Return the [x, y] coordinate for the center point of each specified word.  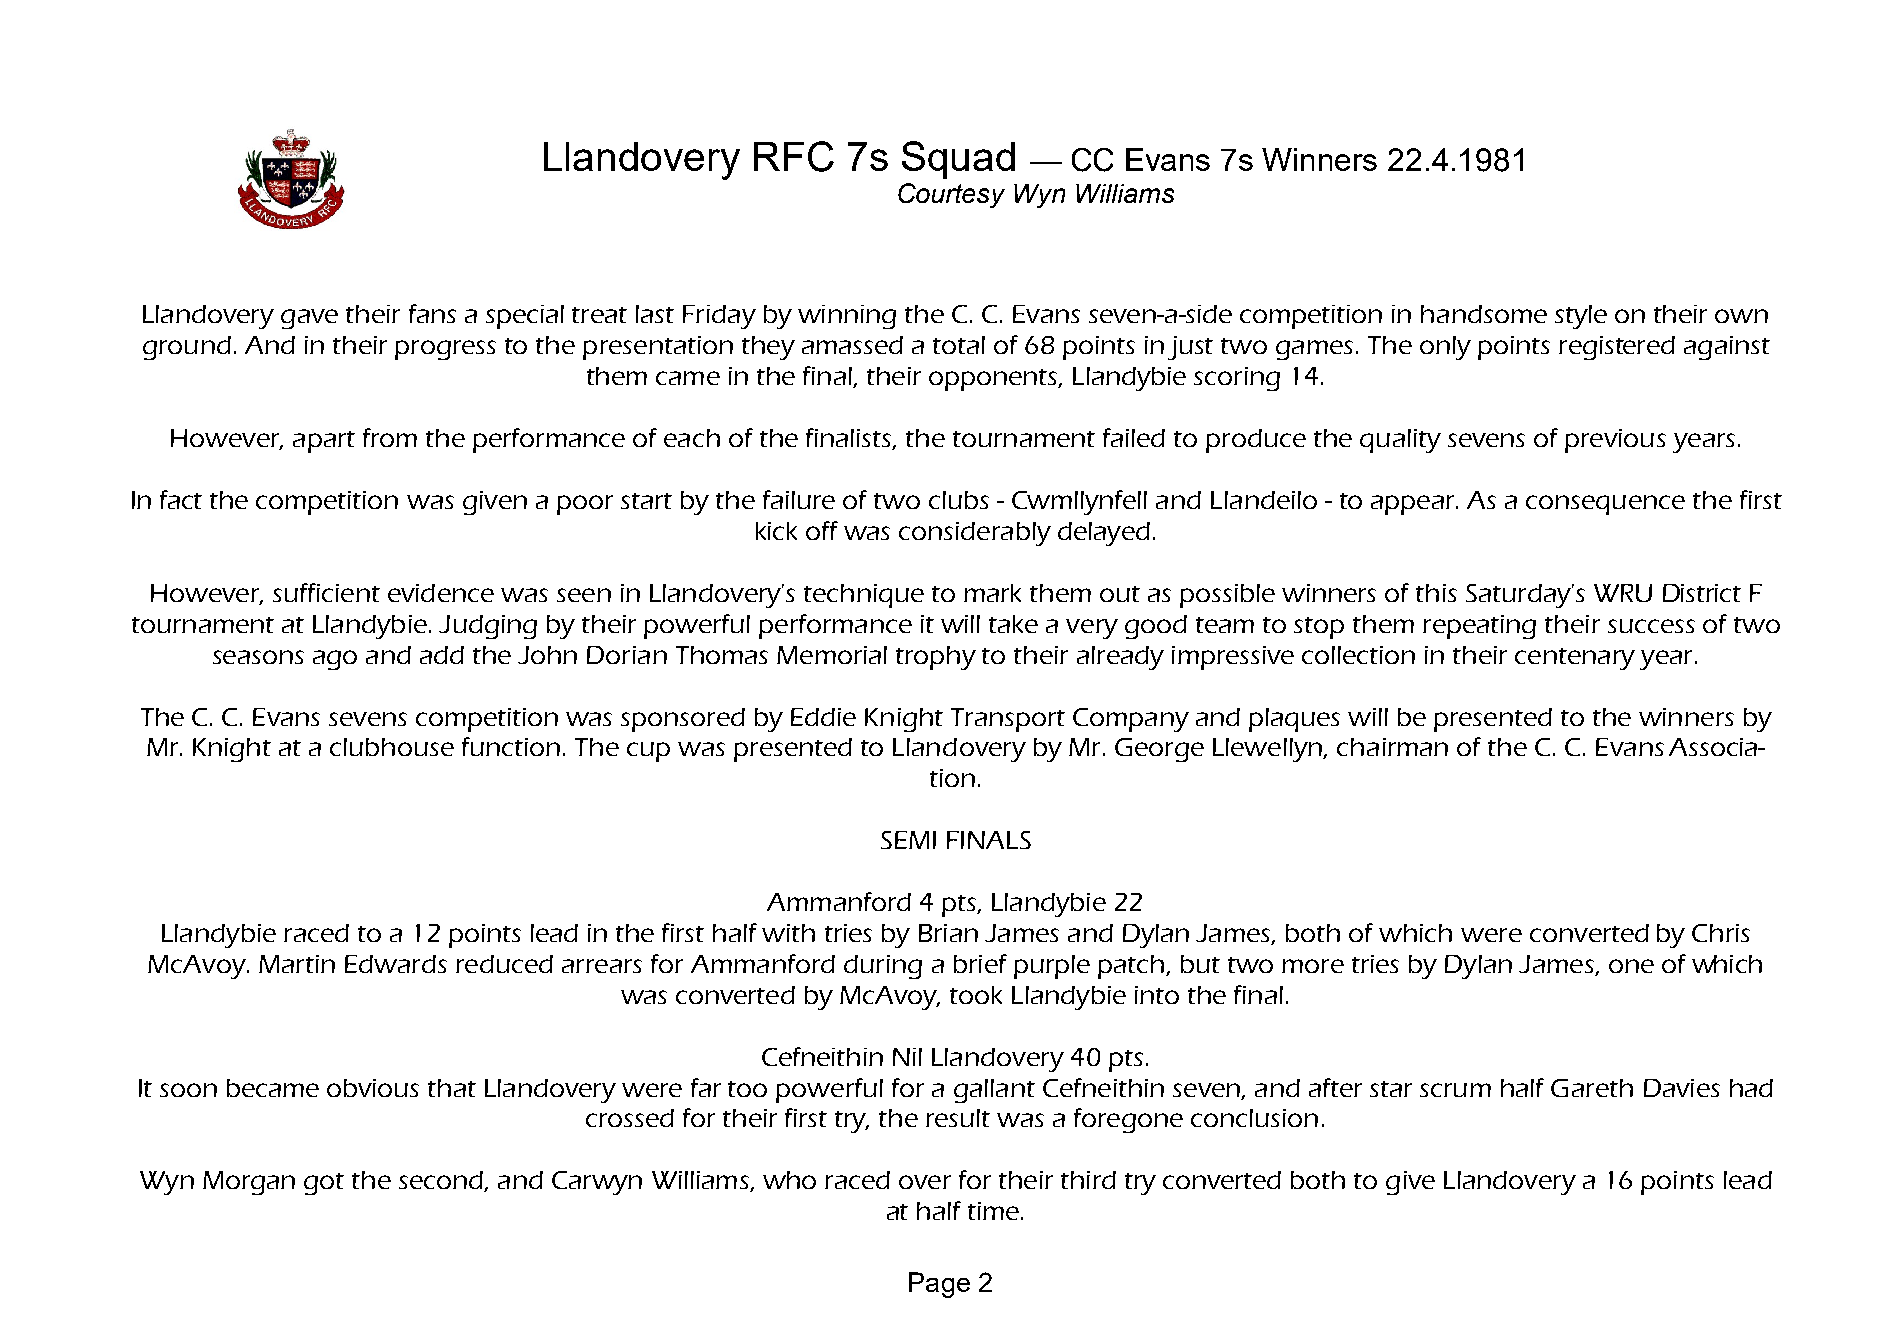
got [324, 1184]
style [1581, 317]
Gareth [1592, 1088]
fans [432, 313]
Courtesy [951, 195]
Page [939, 1285]
